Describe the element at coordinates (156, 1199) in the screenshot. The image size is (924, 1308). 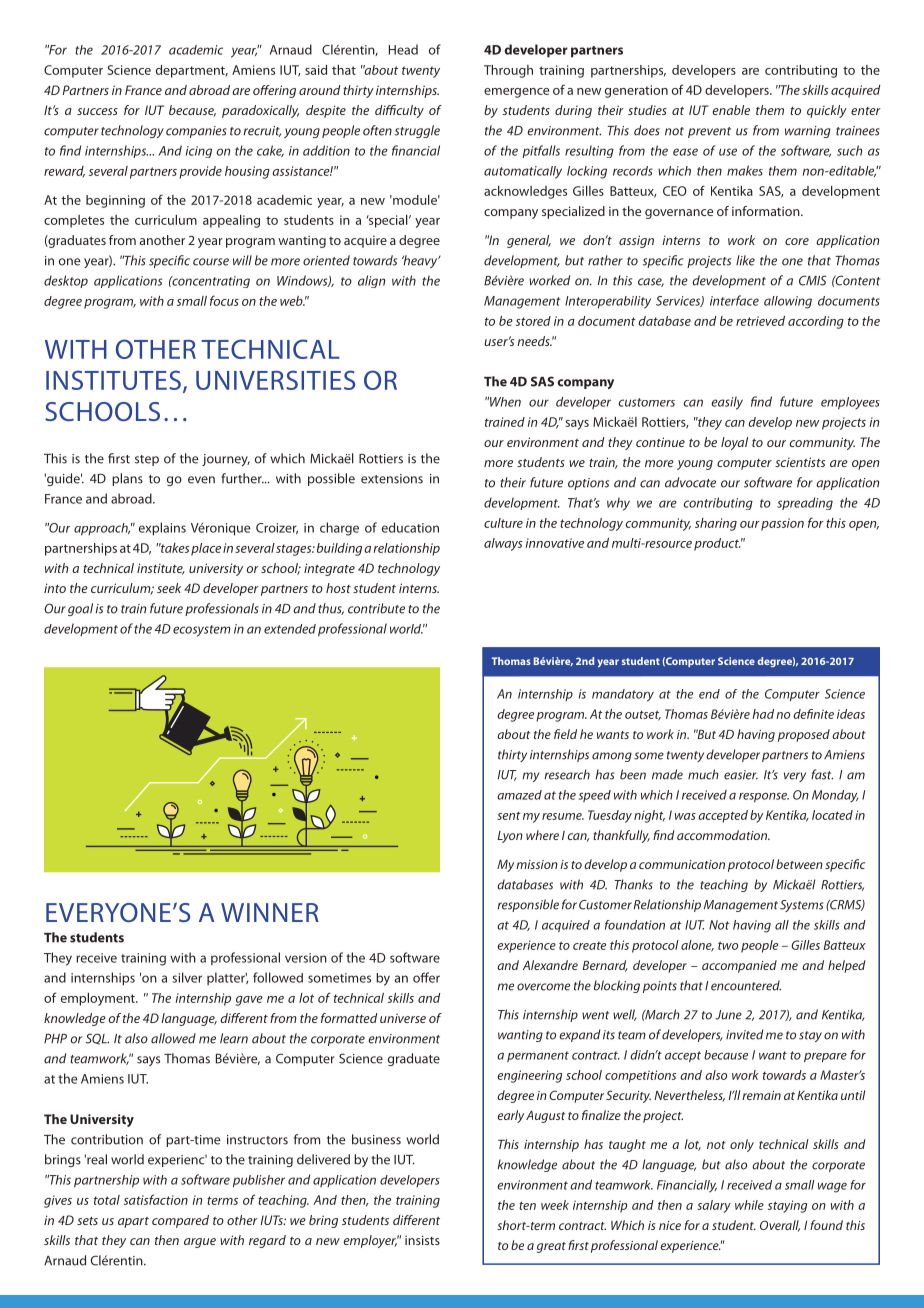
I see `satisfaction` at that location.
